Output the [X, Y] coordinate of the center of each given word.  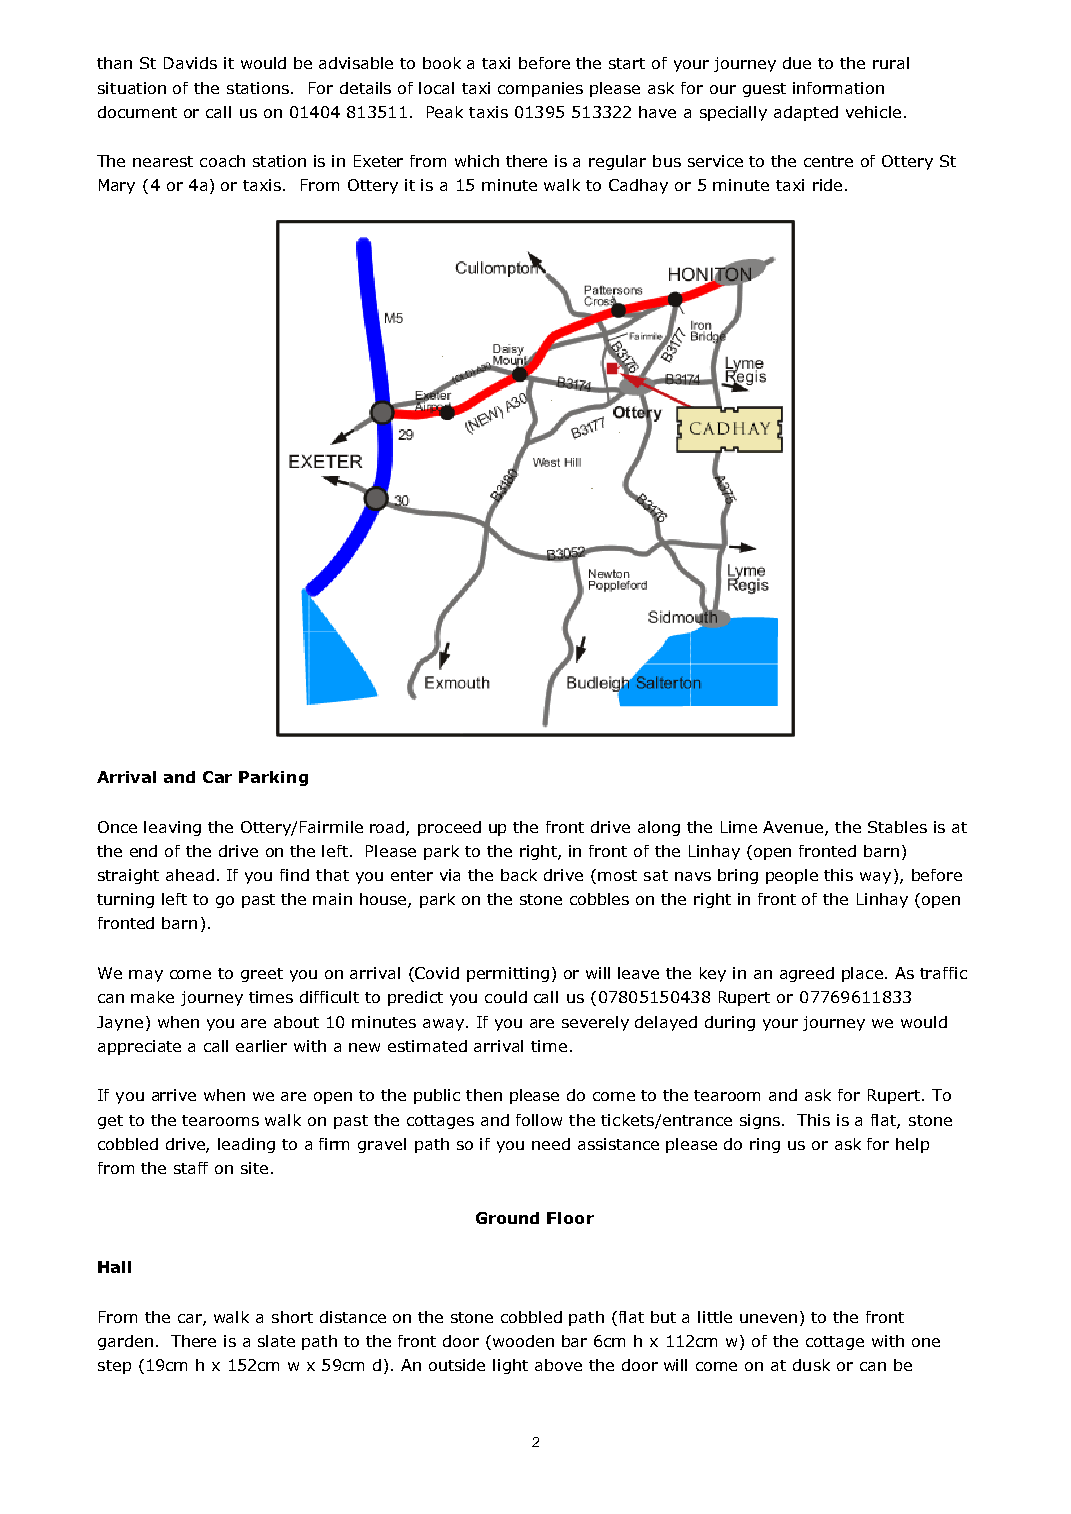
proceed [449, 828]
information [838, 88]
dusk [811, 1365]
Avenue [793, 827]
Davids [190, 63]
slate [276, 1341]
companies [540, 89]
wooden [522, 1341]
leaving [172, 828]
